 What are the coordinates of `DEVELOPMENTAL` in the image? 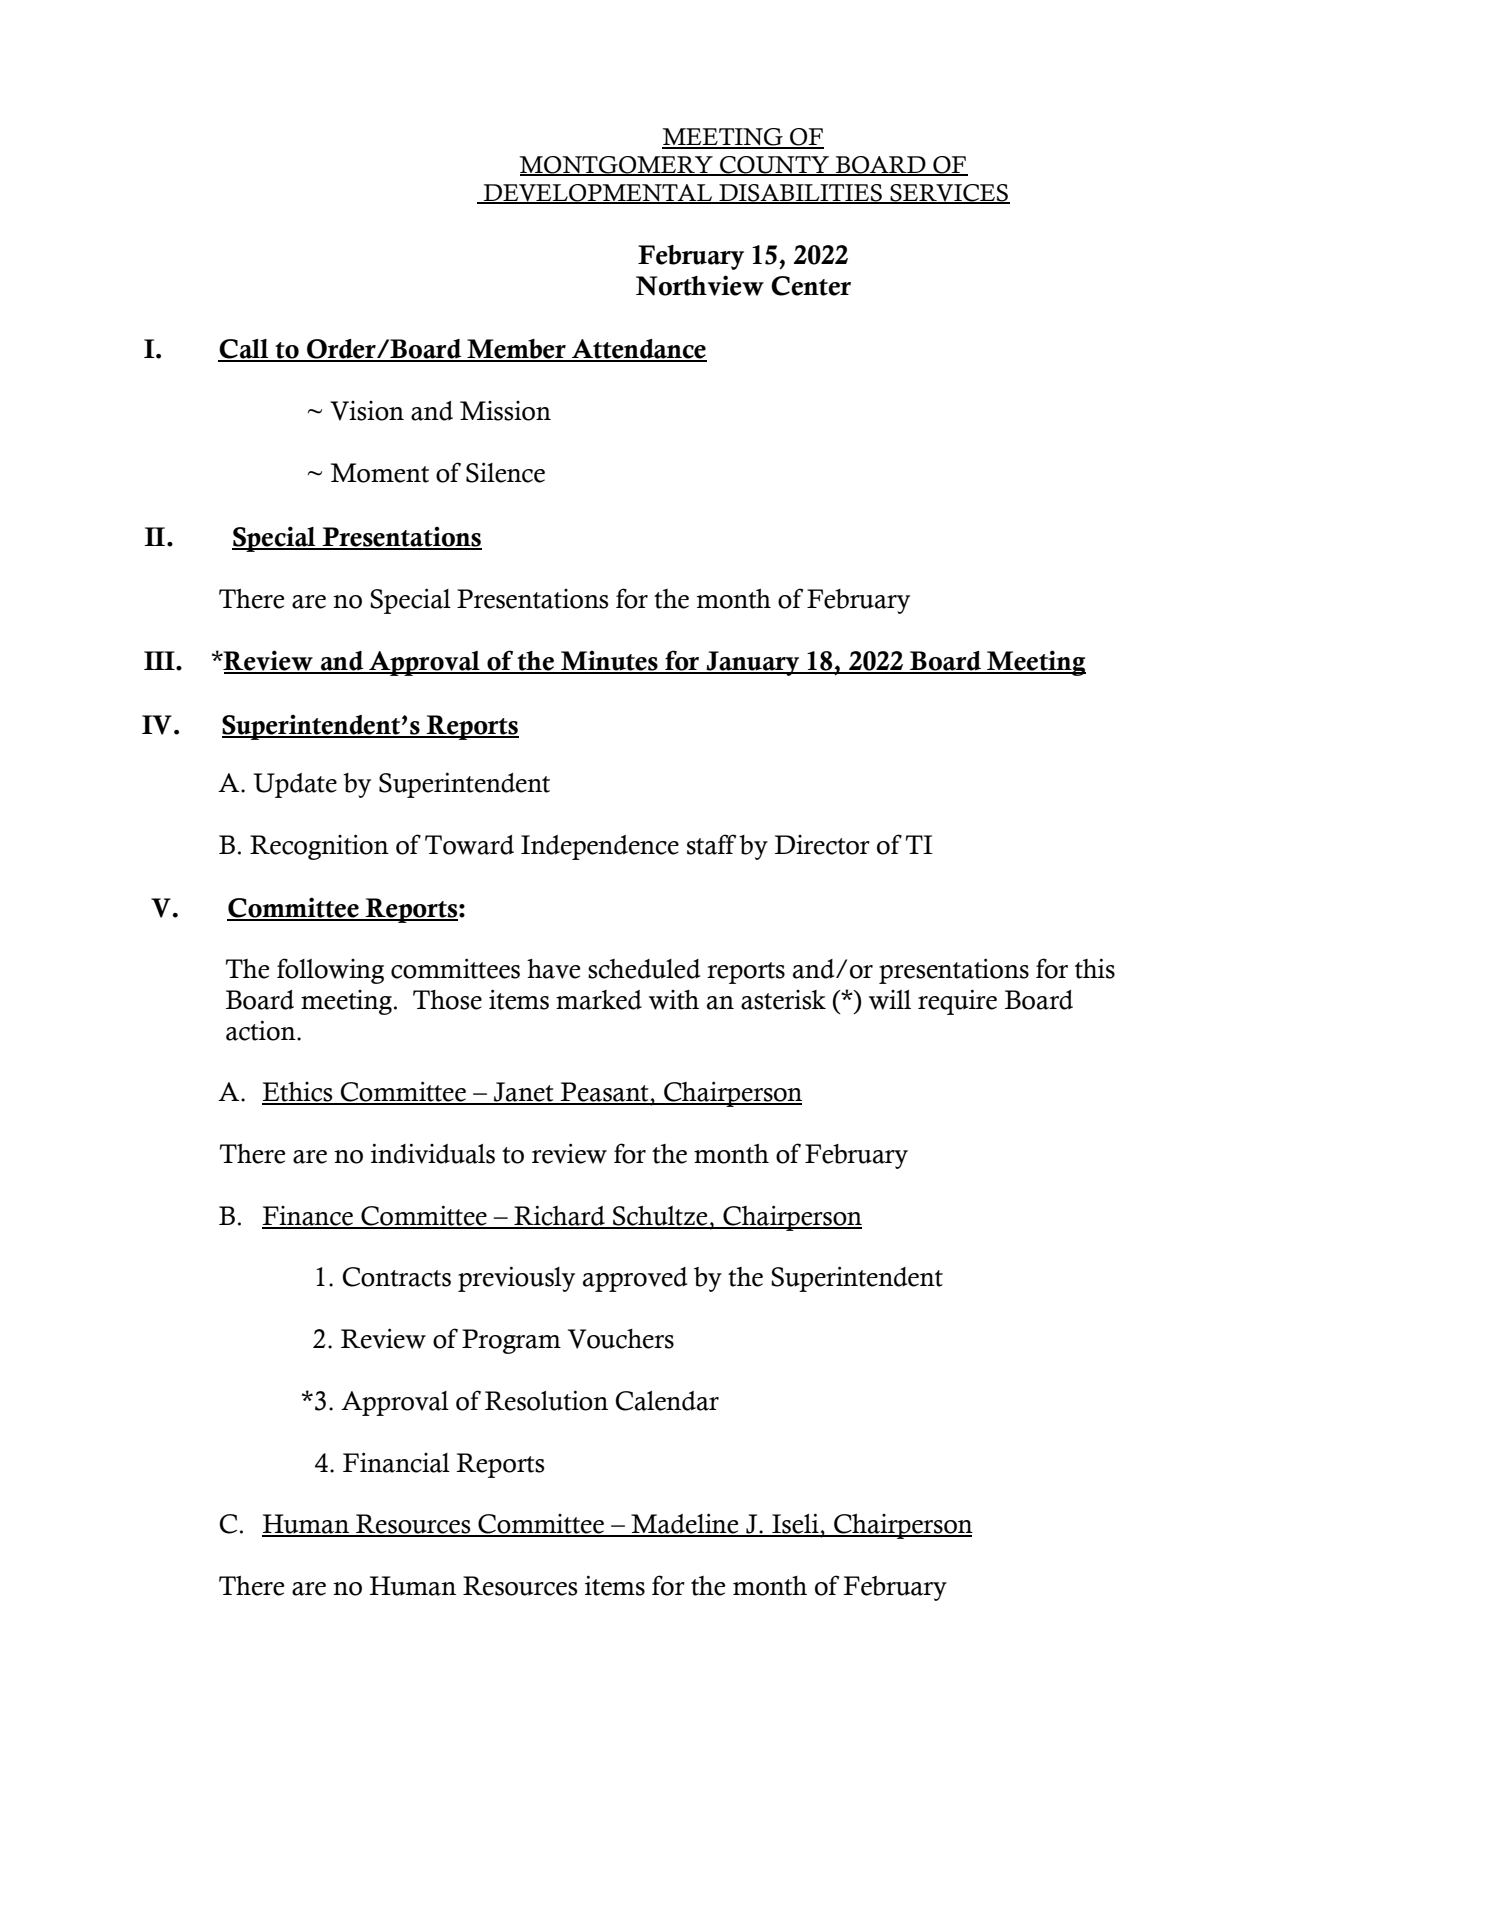 It's located at (598, 194).
